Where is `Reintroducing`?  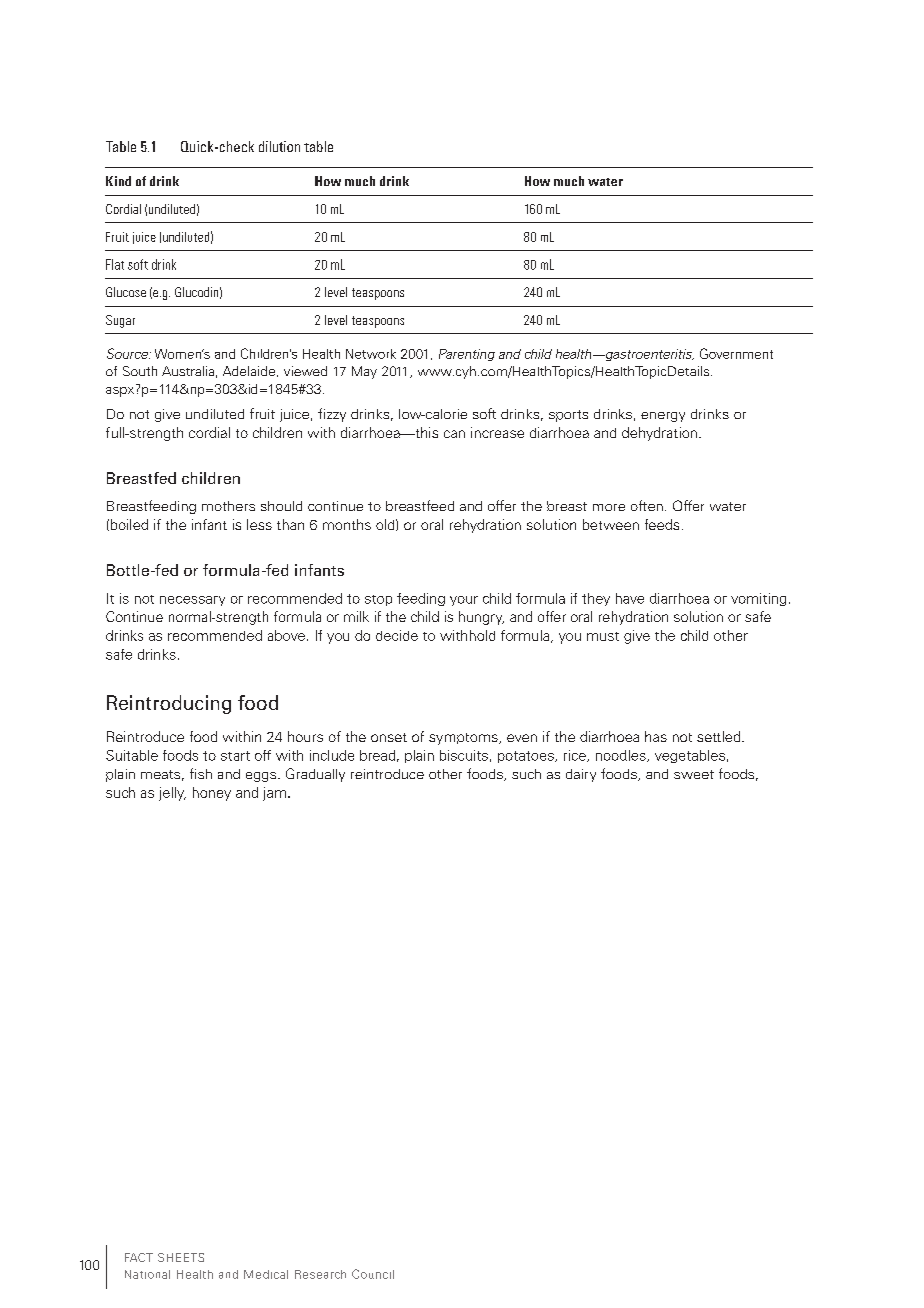
Reintroducing is located at coordinates (169, 704).
